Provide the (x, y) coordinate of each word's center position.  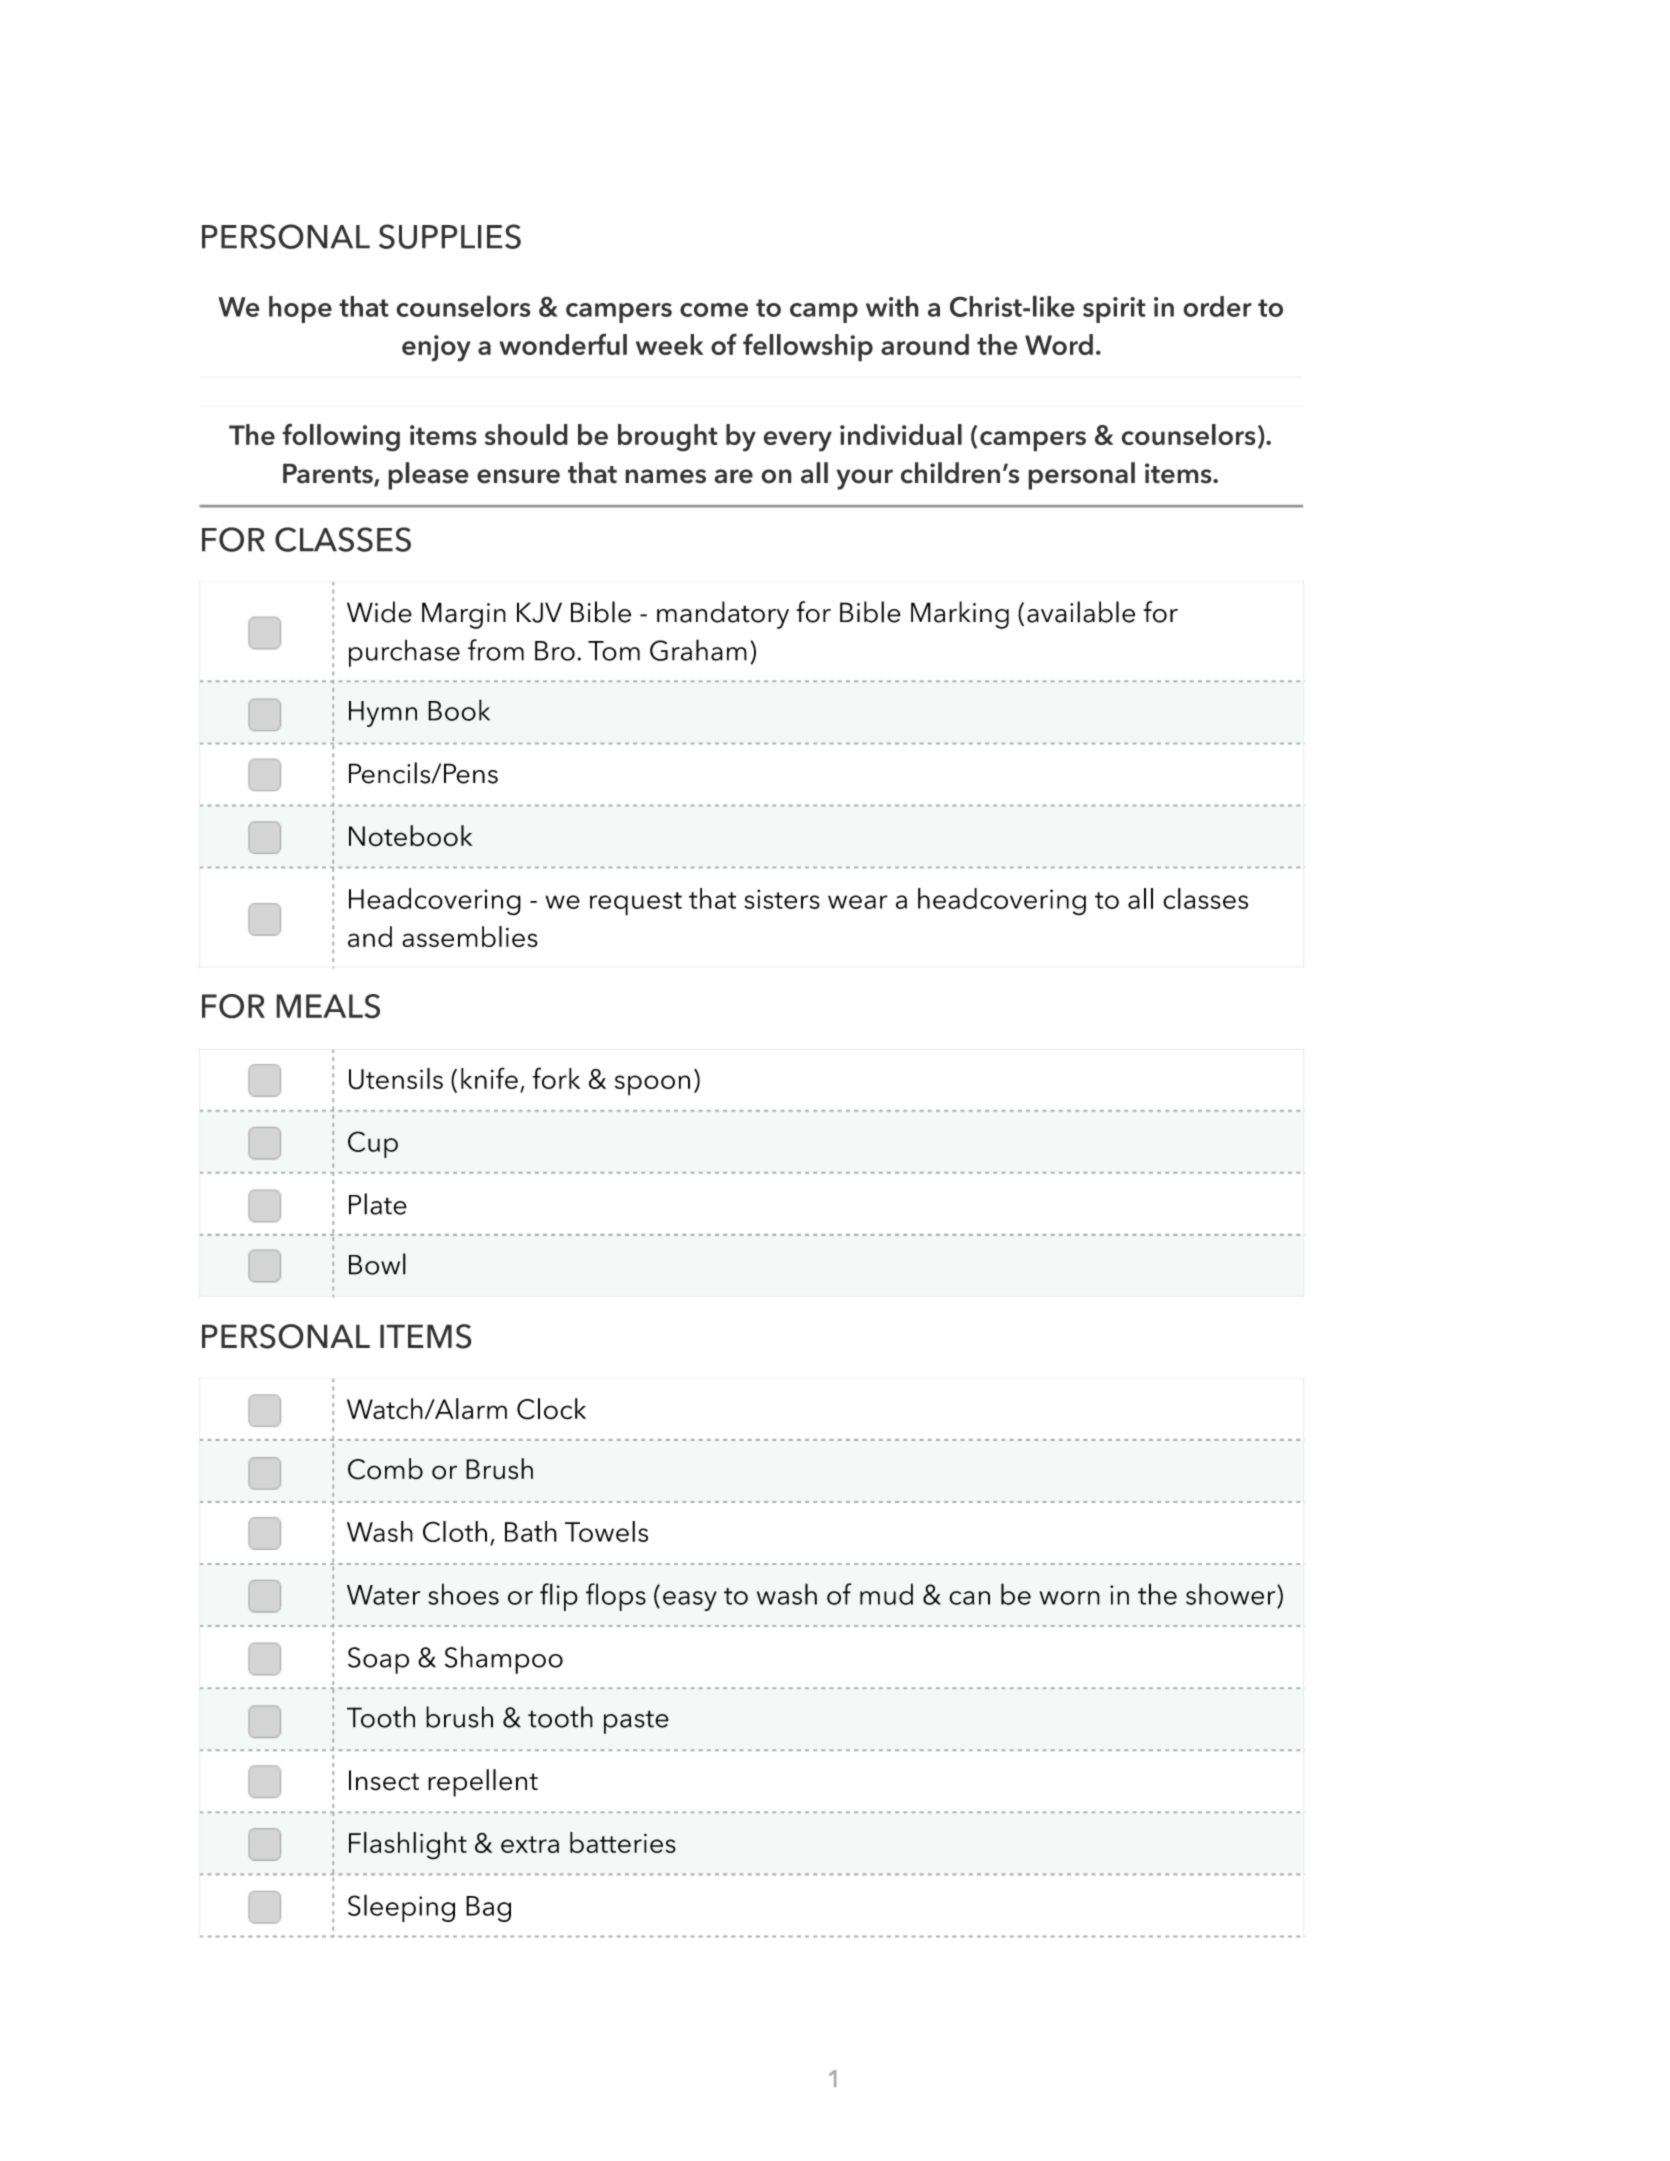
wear (858, 902)
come (714, 310)
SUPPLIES (450, 236)
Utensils (396, 1079)
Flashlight (408, 1846)
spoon (652, 1085)
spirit (1114, 310)
